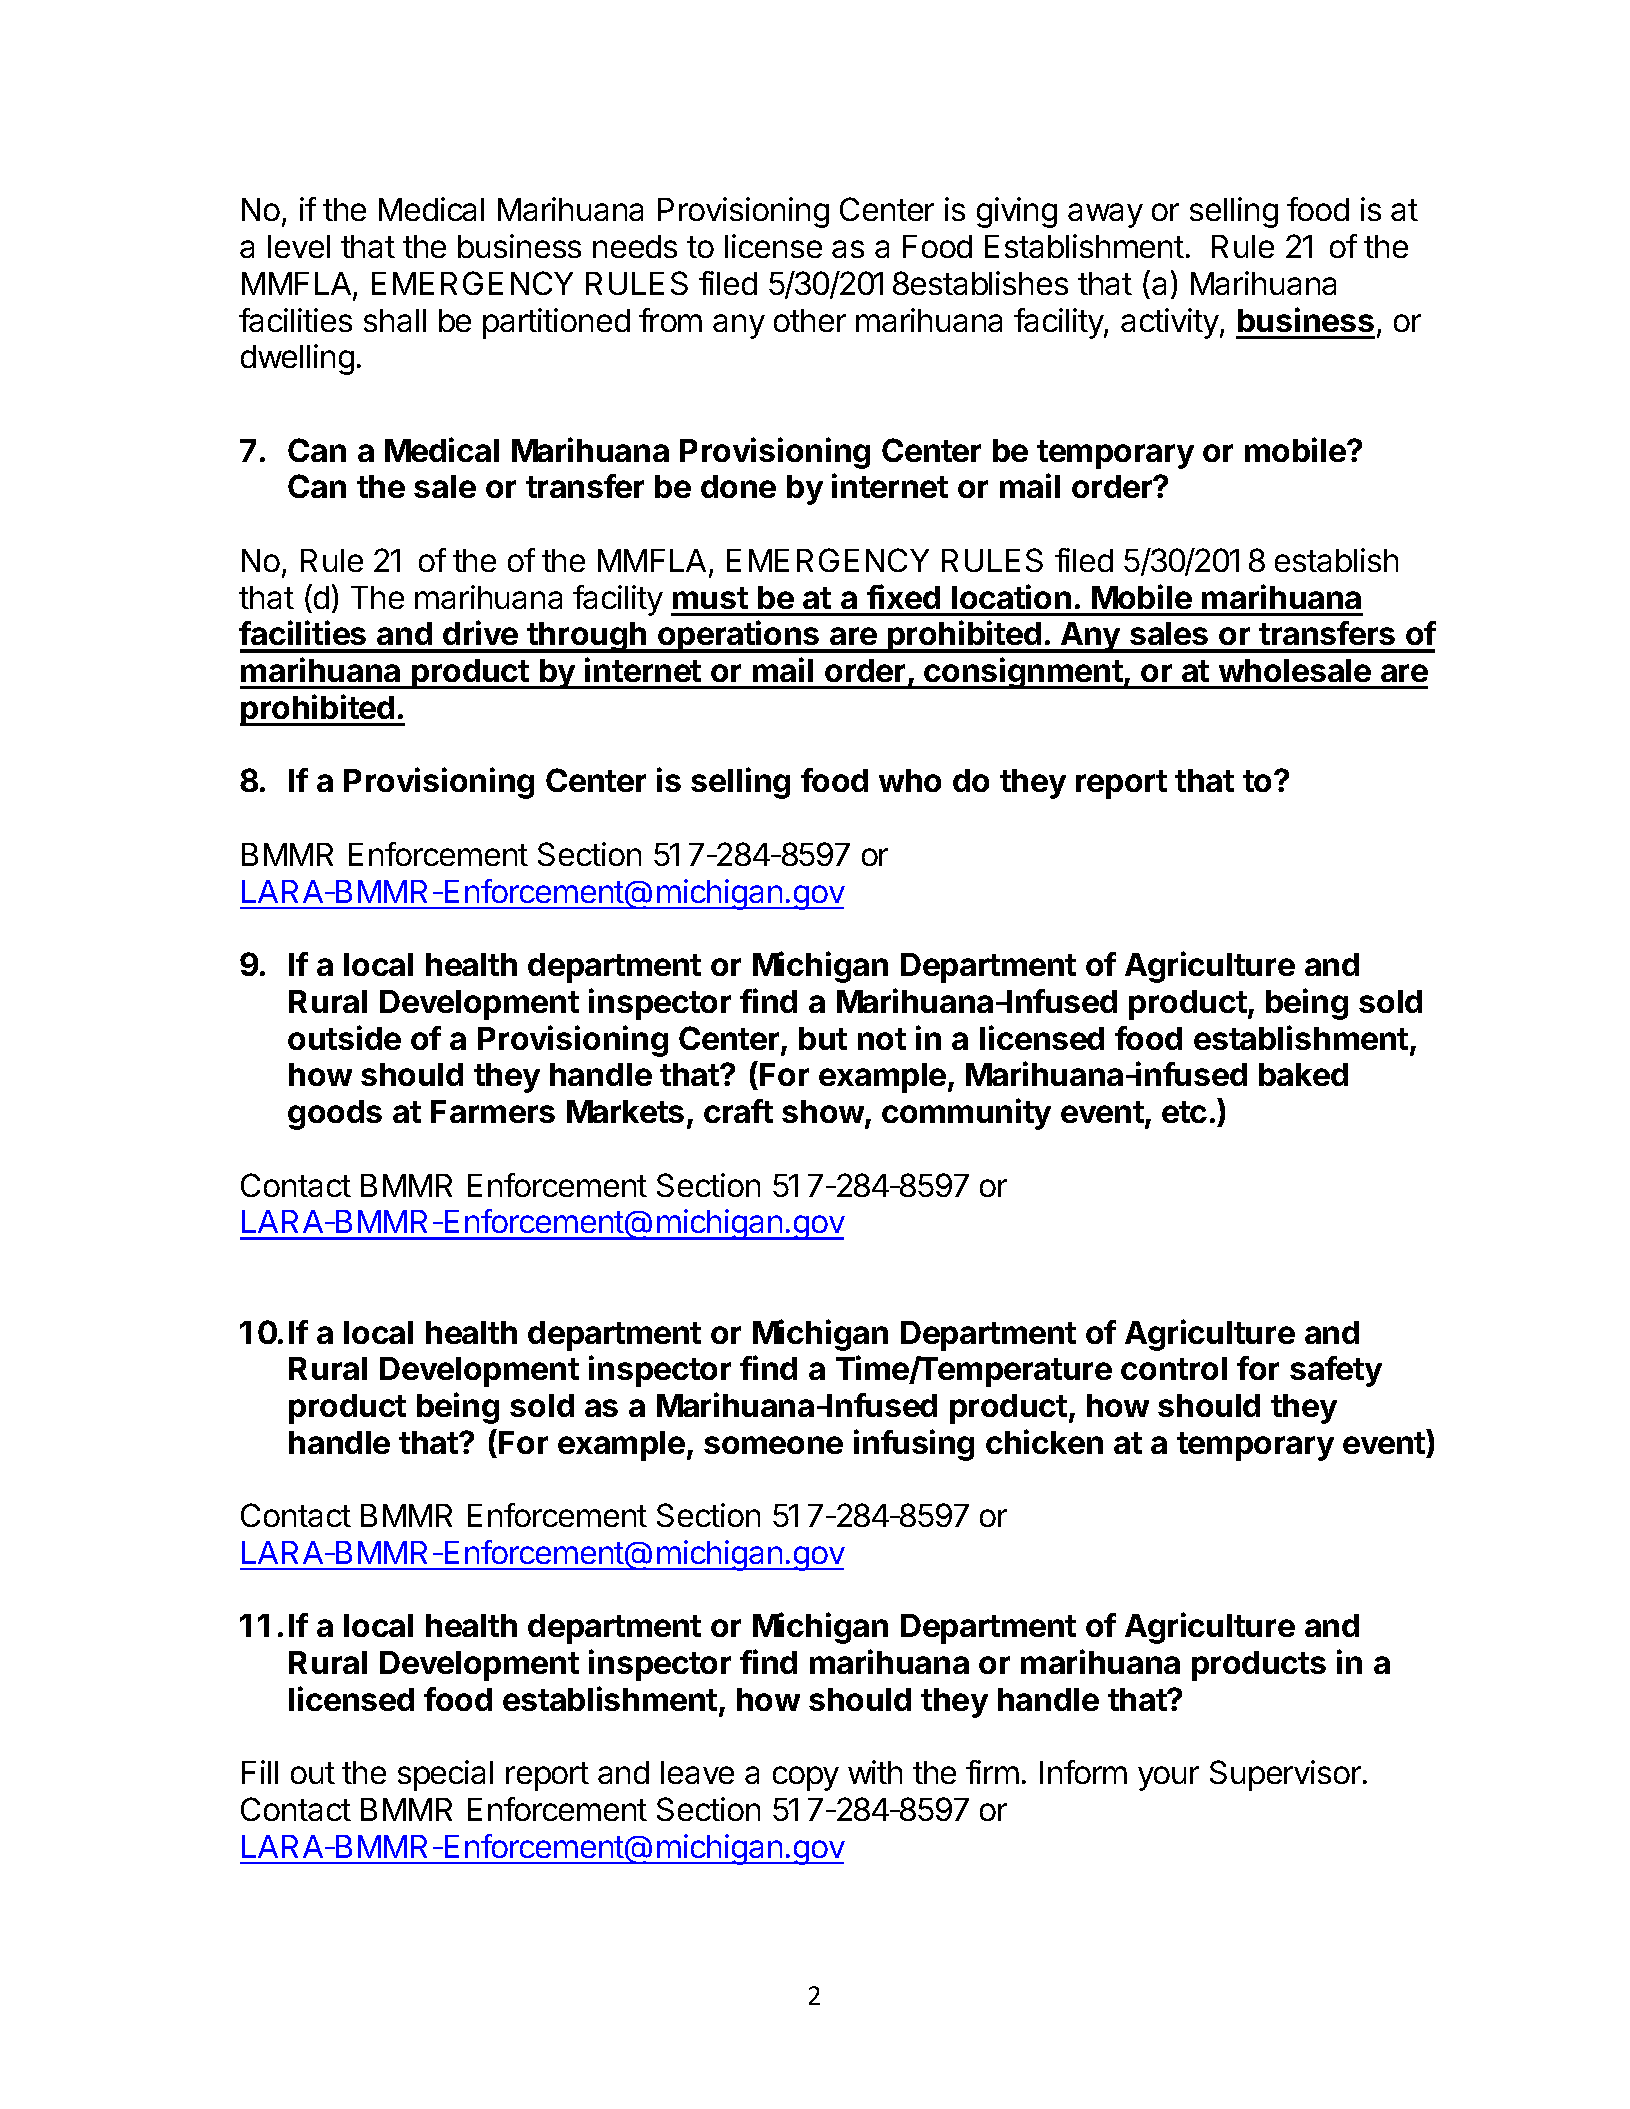 Image resolution: width=1630 pixels, height=2109 pixels. Describe the element at coordinates (587, 637) in the screenshot. I see `through` at that location.
